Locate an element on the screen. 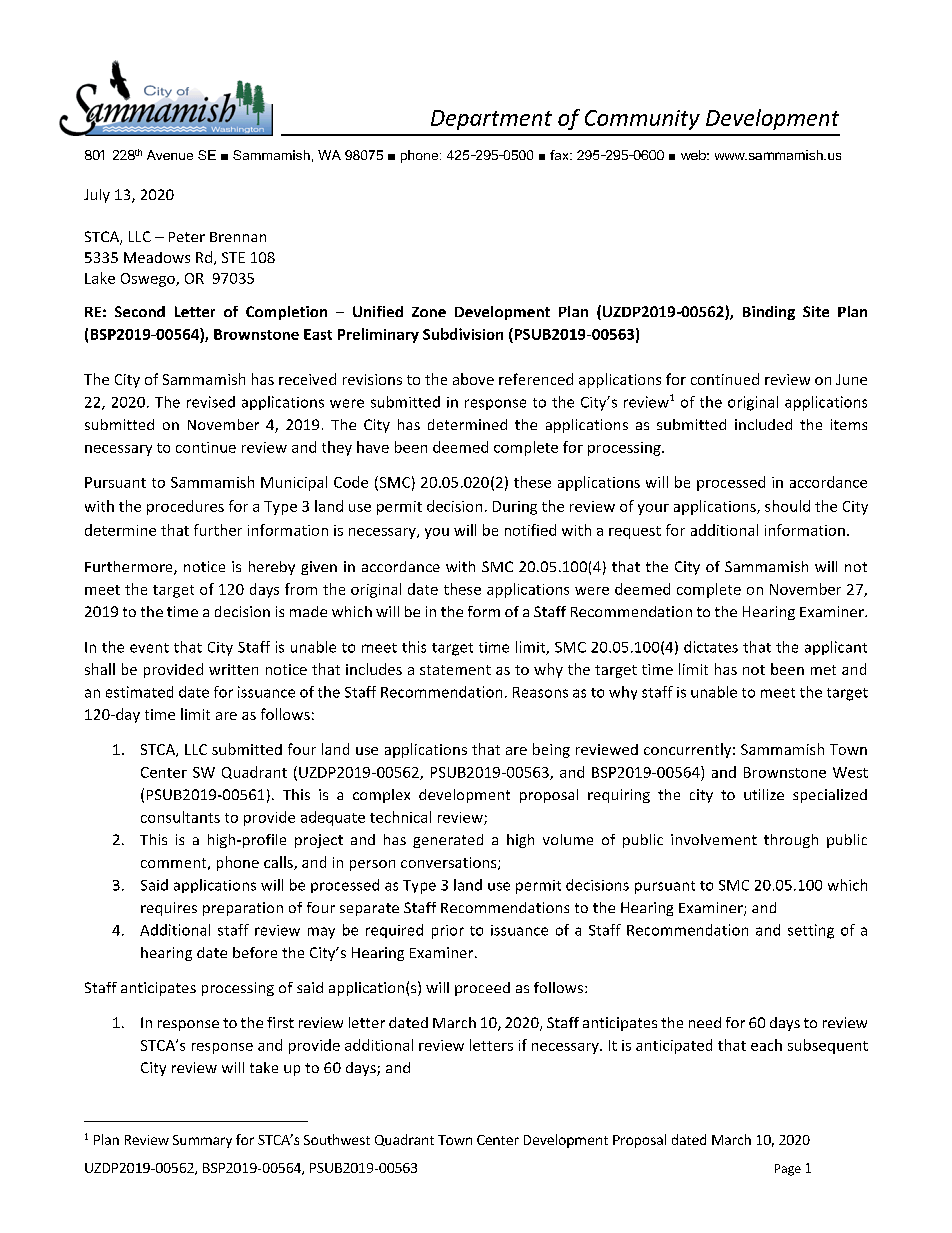 This screenshot has width=952, height=1233. Summary is located at coordinates (202, 1141).
